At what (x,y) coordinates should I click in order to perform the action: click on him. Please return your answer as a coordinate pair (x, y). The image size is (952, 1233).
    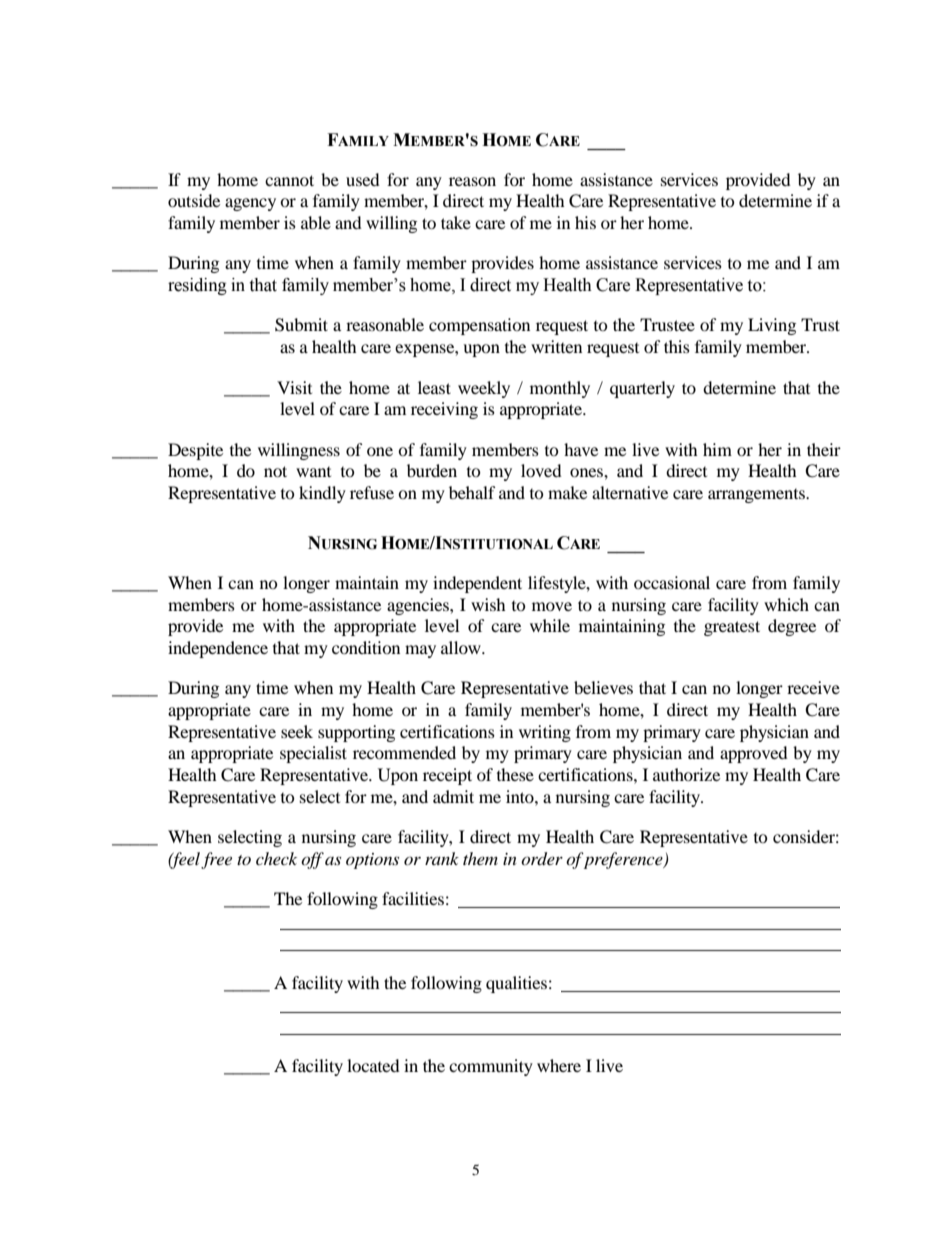
    Looking at the image, I should click on (717, 449).
